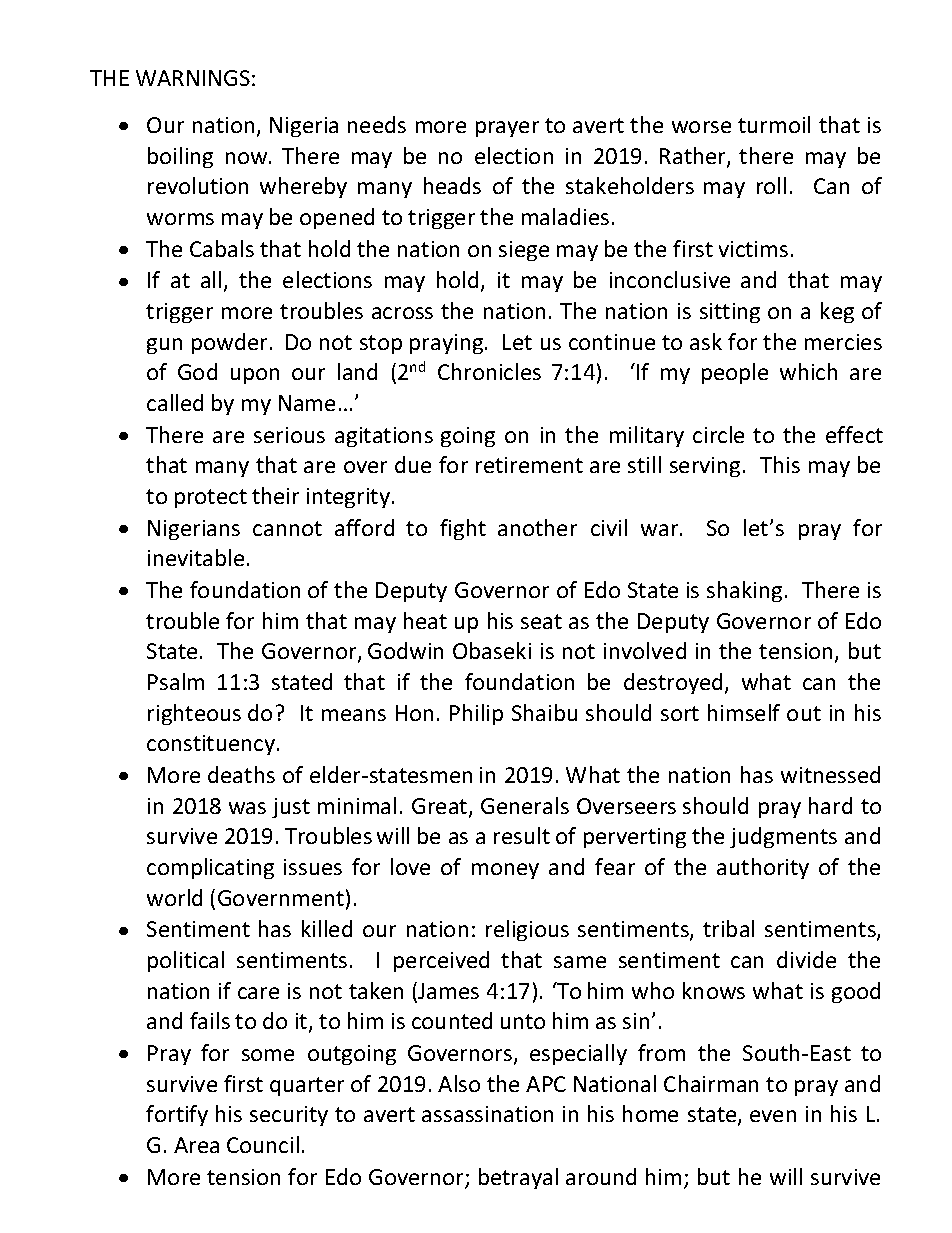 Image resolution: width=952 pixels, height=1233 pixels. I want to click on shaking, so click(744, 591).
